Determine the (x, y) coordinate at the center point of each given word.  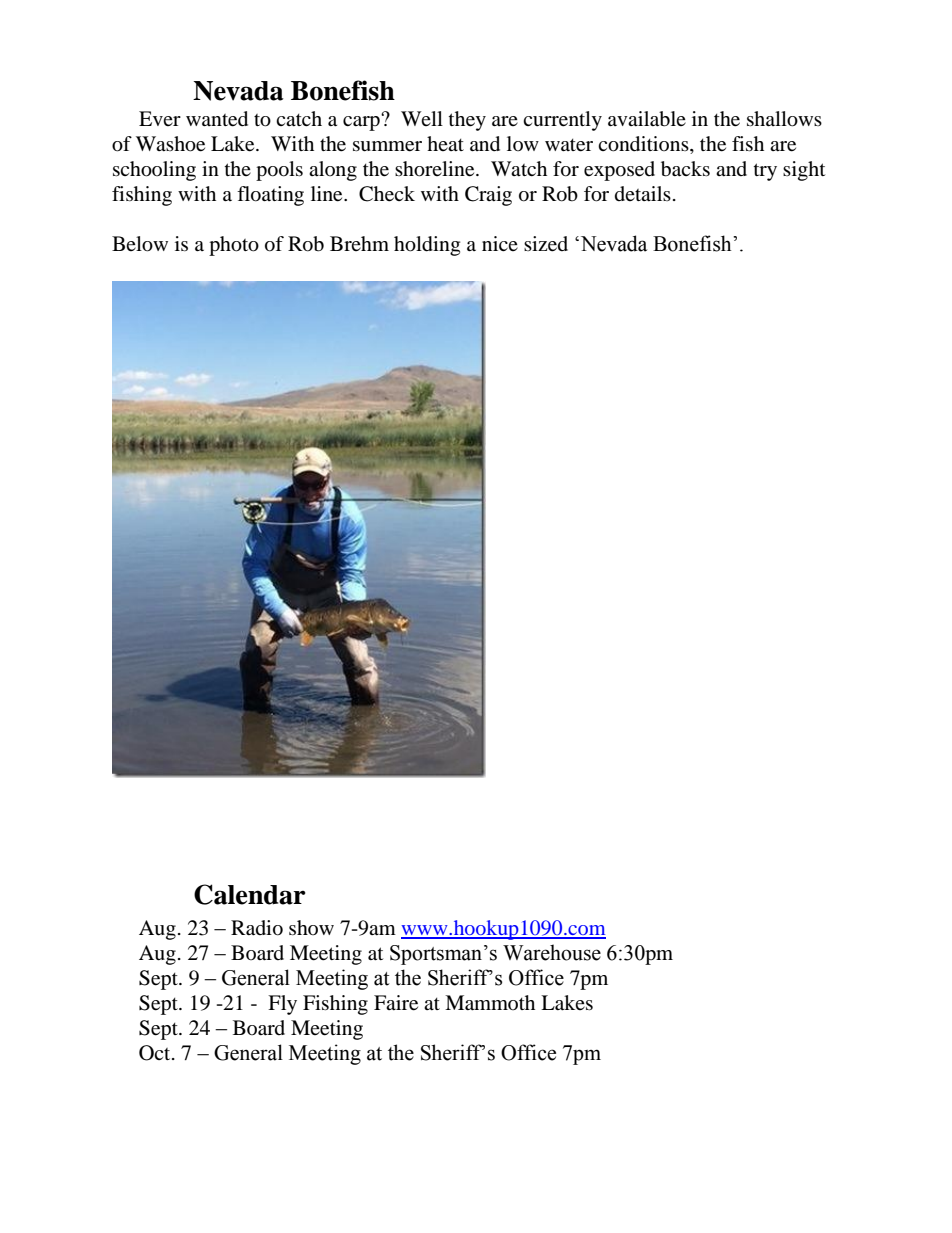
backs (685, 169)
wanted (217, 119)
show (311, 927)
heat (445, 143)
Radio (257, 928)
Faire (396, 1003)
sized (546, 244)
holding (427, 246)
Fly (282, 1005)
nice (500, 243)
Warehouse (552, 952)
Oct (156, 1053)
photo (234, 246)
